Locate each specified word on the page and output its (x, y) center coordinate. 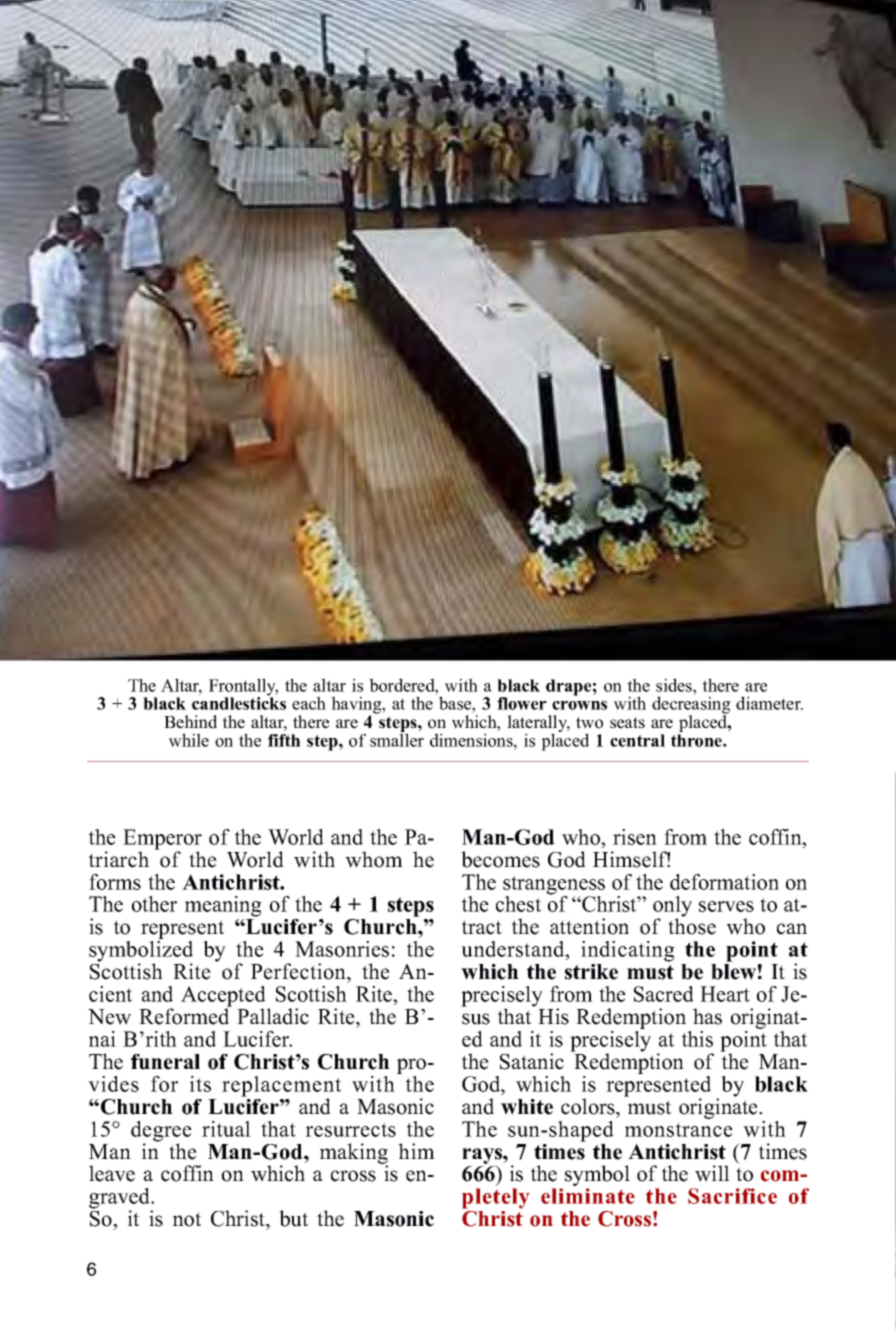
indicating (628, 951)
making (354, 1154)
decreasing (691, 706)
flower (522, 703)
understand (514, 949)
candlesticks (239, 702)
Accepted (223, 997)
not (187, 1219)
